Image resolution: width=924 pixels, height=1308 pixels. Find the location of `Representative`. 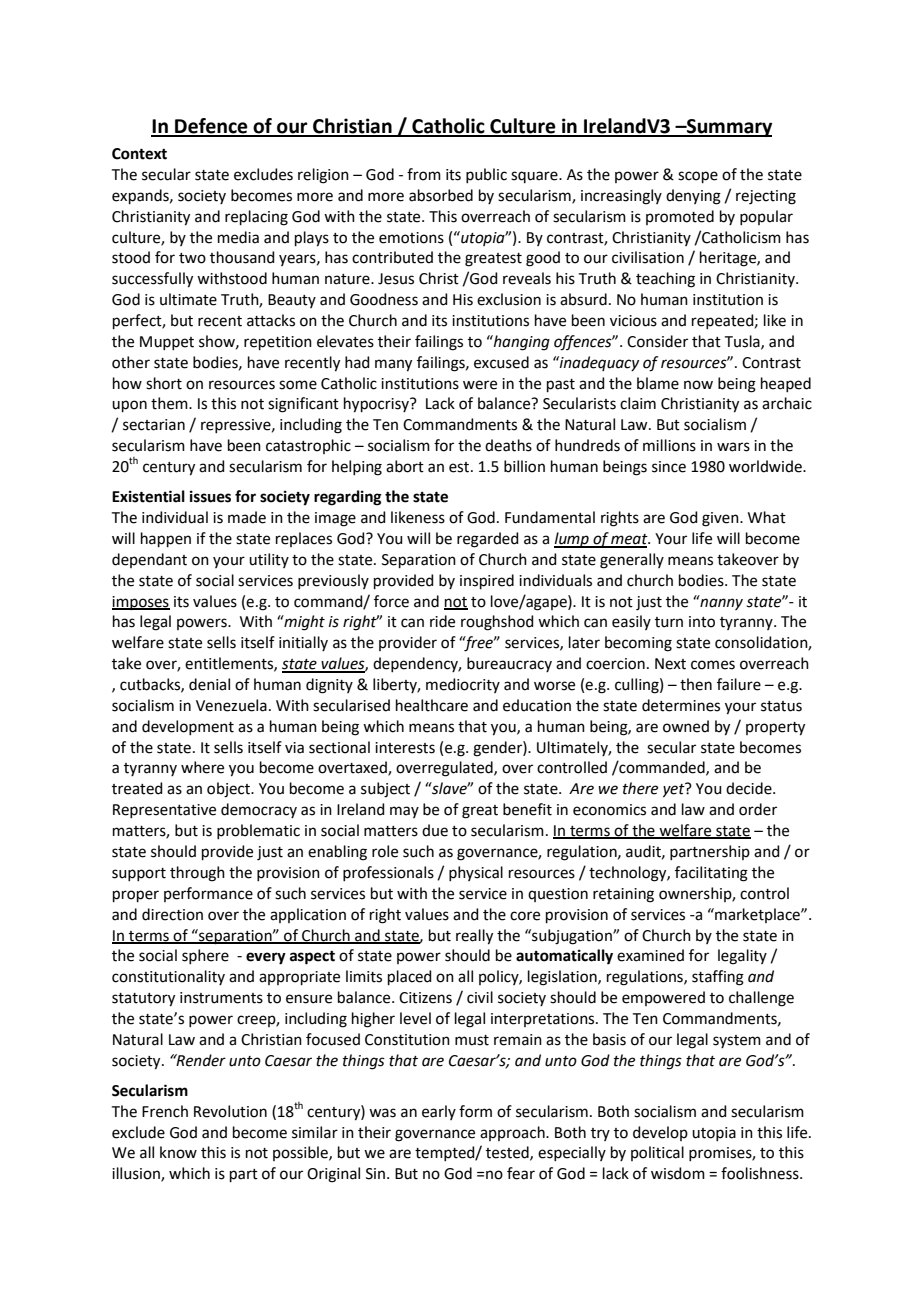

Representative is located at coordinates (164, 811).
